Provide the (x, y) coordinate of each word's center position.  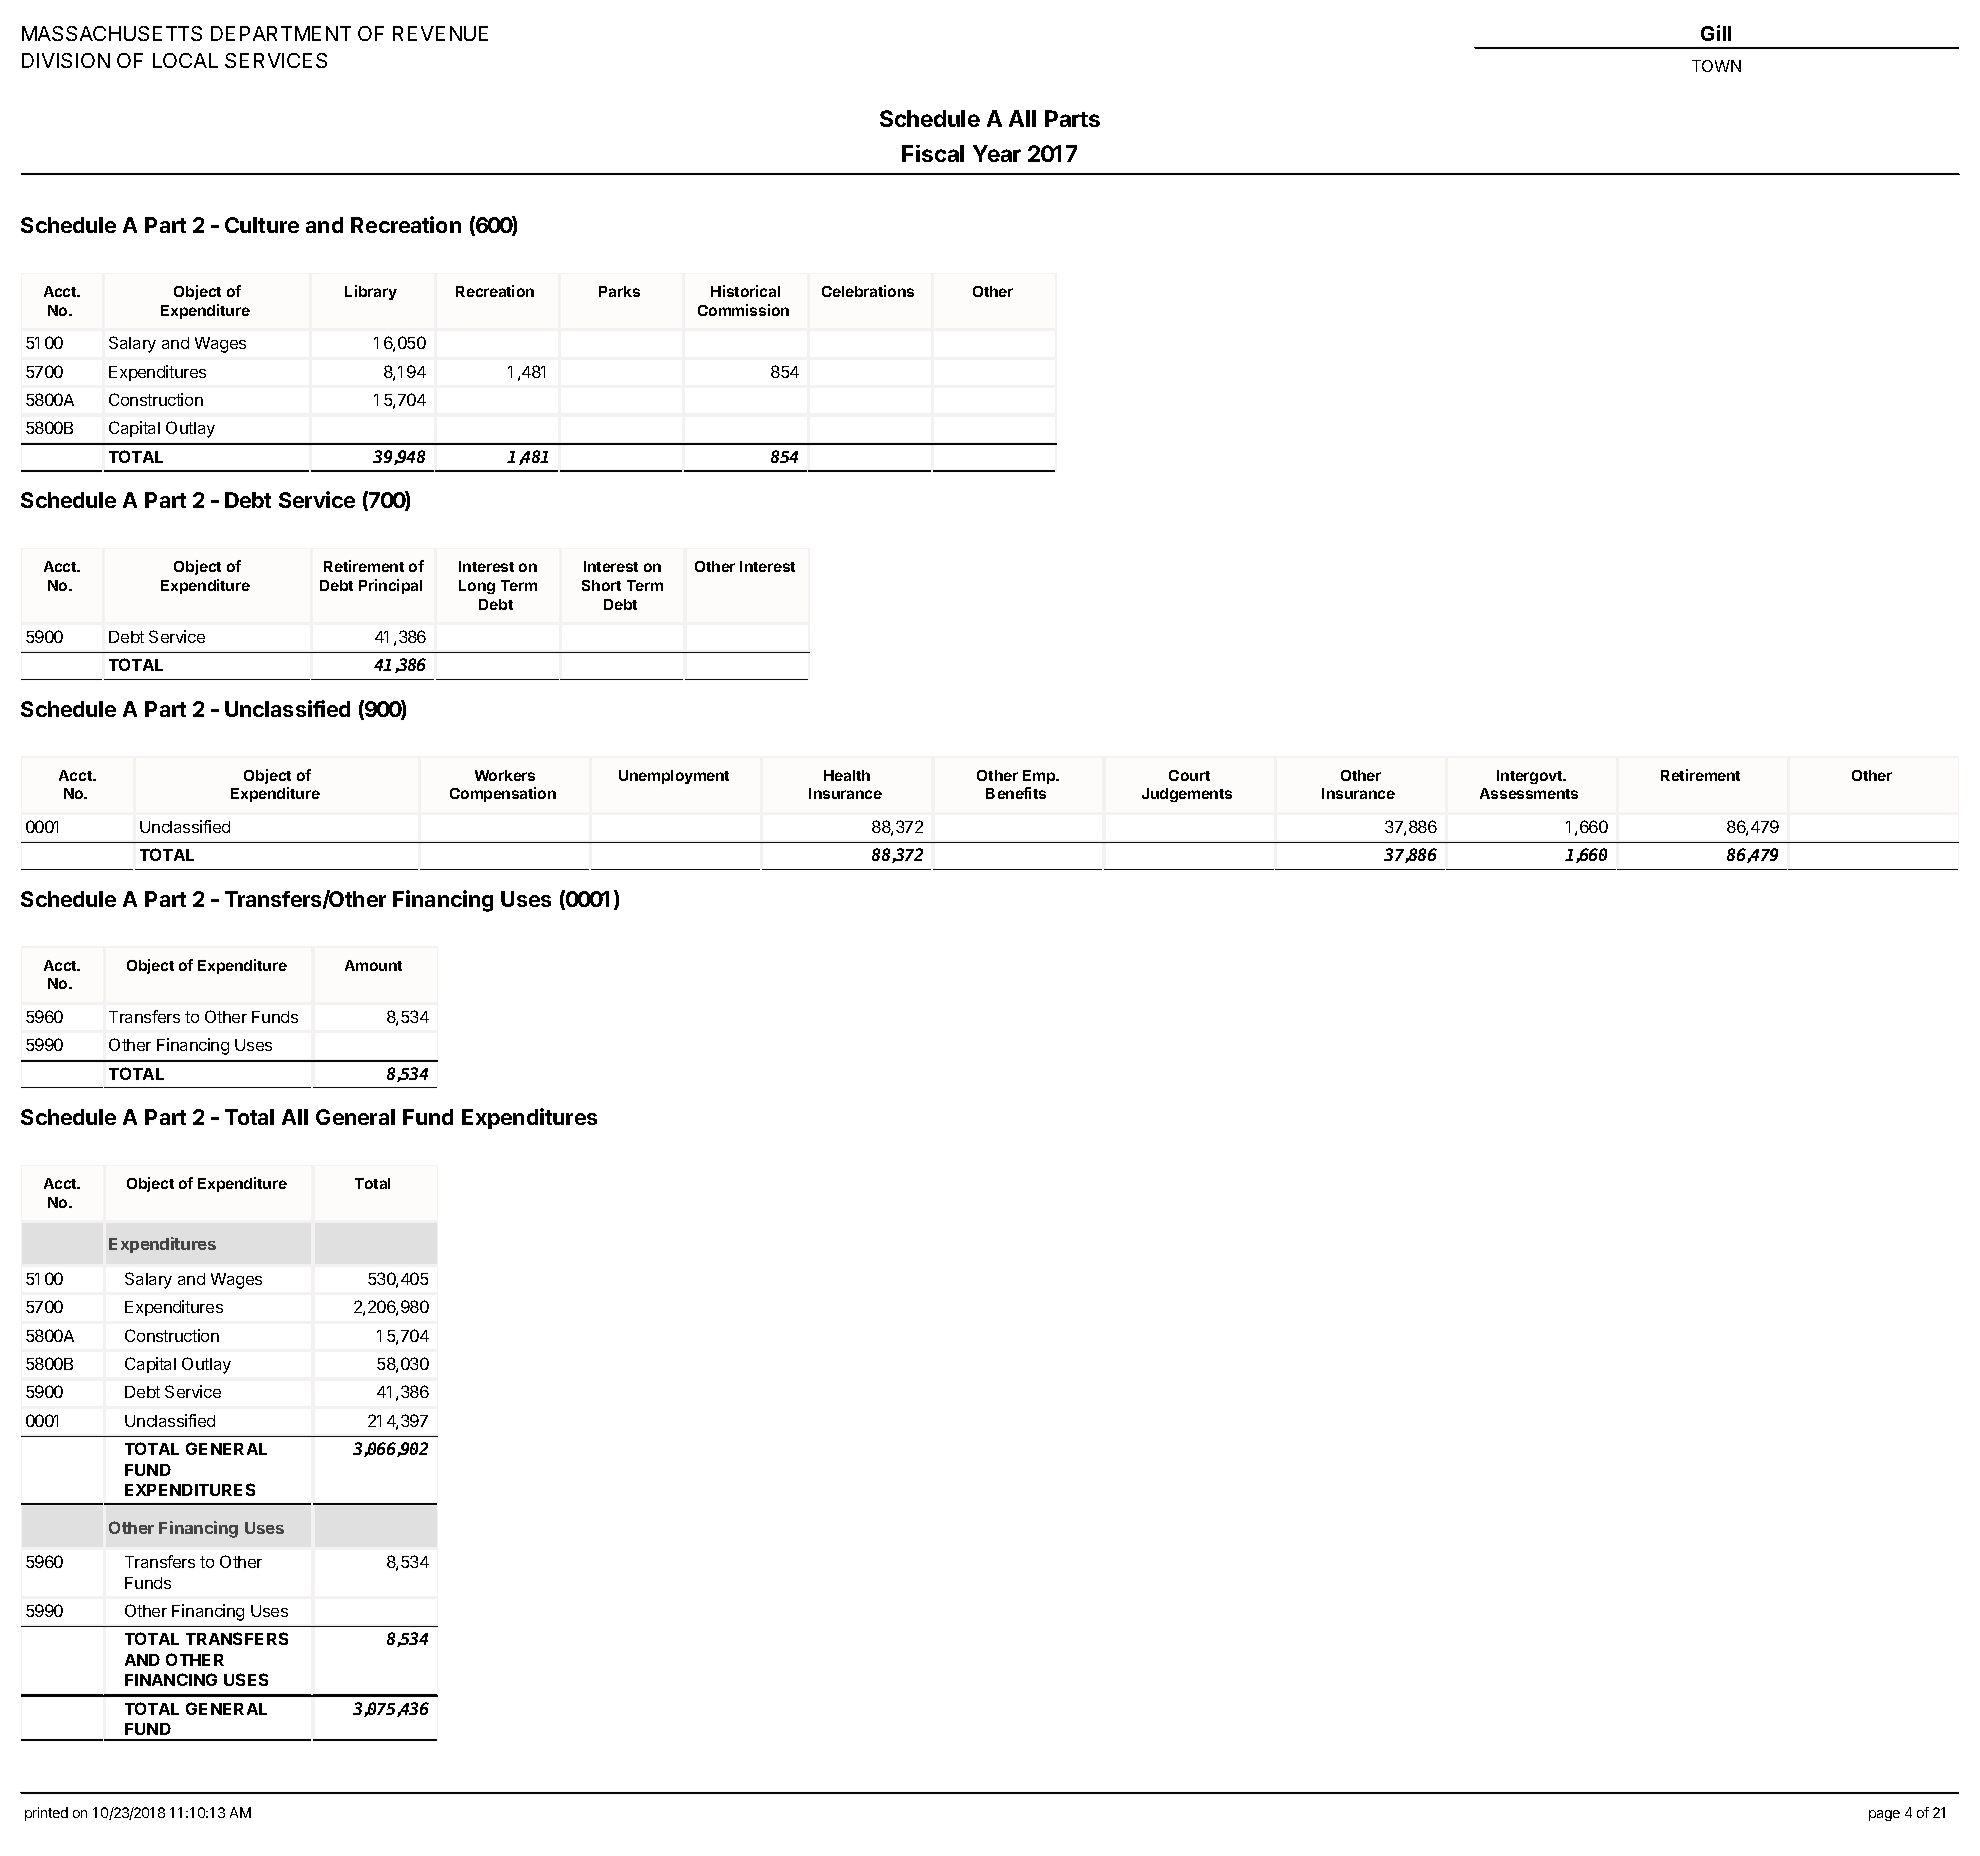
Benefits (1016, 793)
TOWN (1716, 66)
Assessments (1529, 793)
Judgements (1187, 795)
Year (997, 153)
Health (847, 775)
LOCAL (185, 60)
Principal (390, 586)
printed (46, 1814)
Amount (373, 965)
